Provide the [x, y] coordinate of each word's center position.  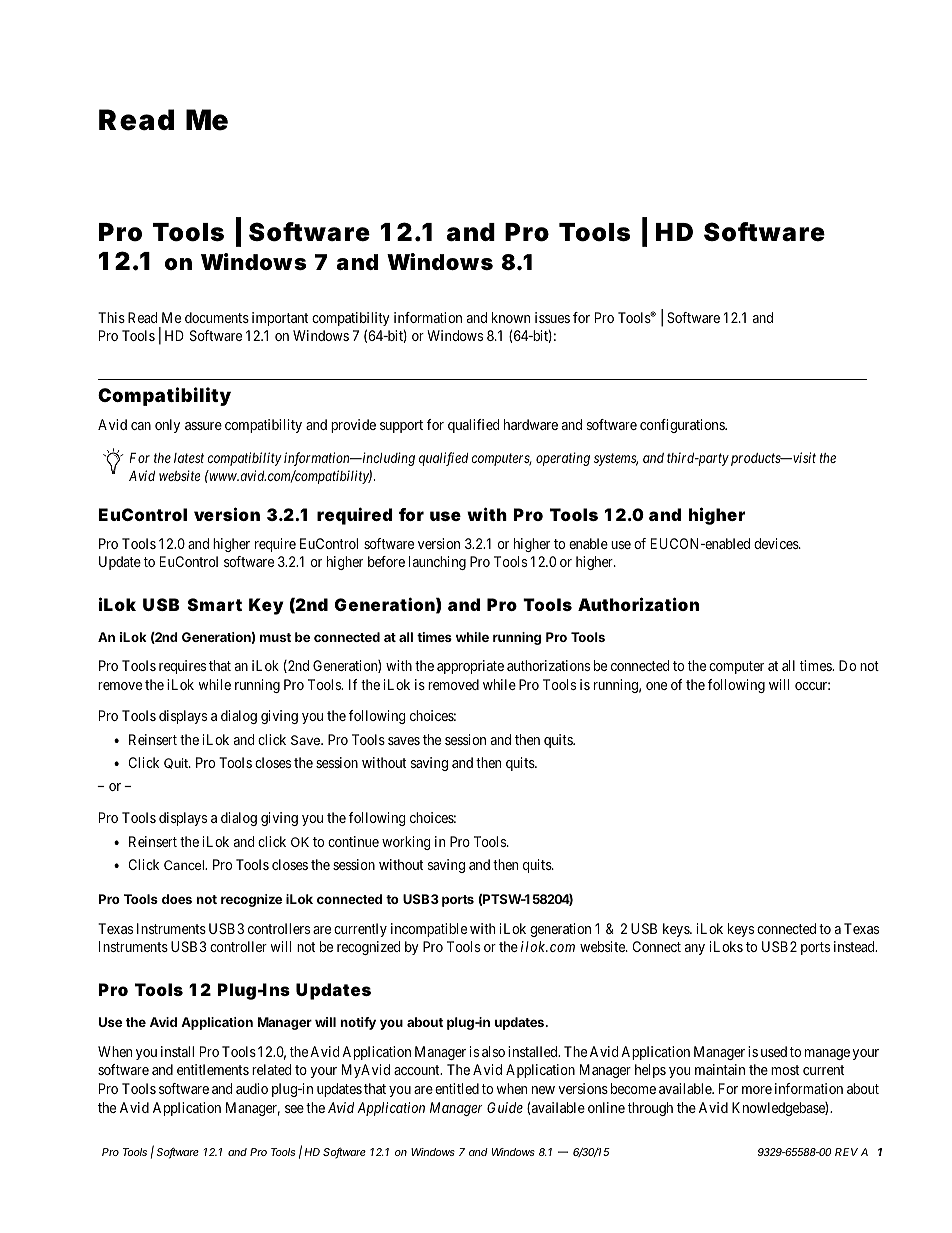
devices [777, 543]
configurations [683, 426]
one [656, 686]
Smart [215, 604]
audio [252, 1088]
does [177, 899]
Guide [505, 1107]
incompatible [429, 930]
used [774, 1051]
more [757, 1090]
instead [855, 946]
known [511, 317]
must [275, 637]
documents [217, 317]
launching [437, 563]
